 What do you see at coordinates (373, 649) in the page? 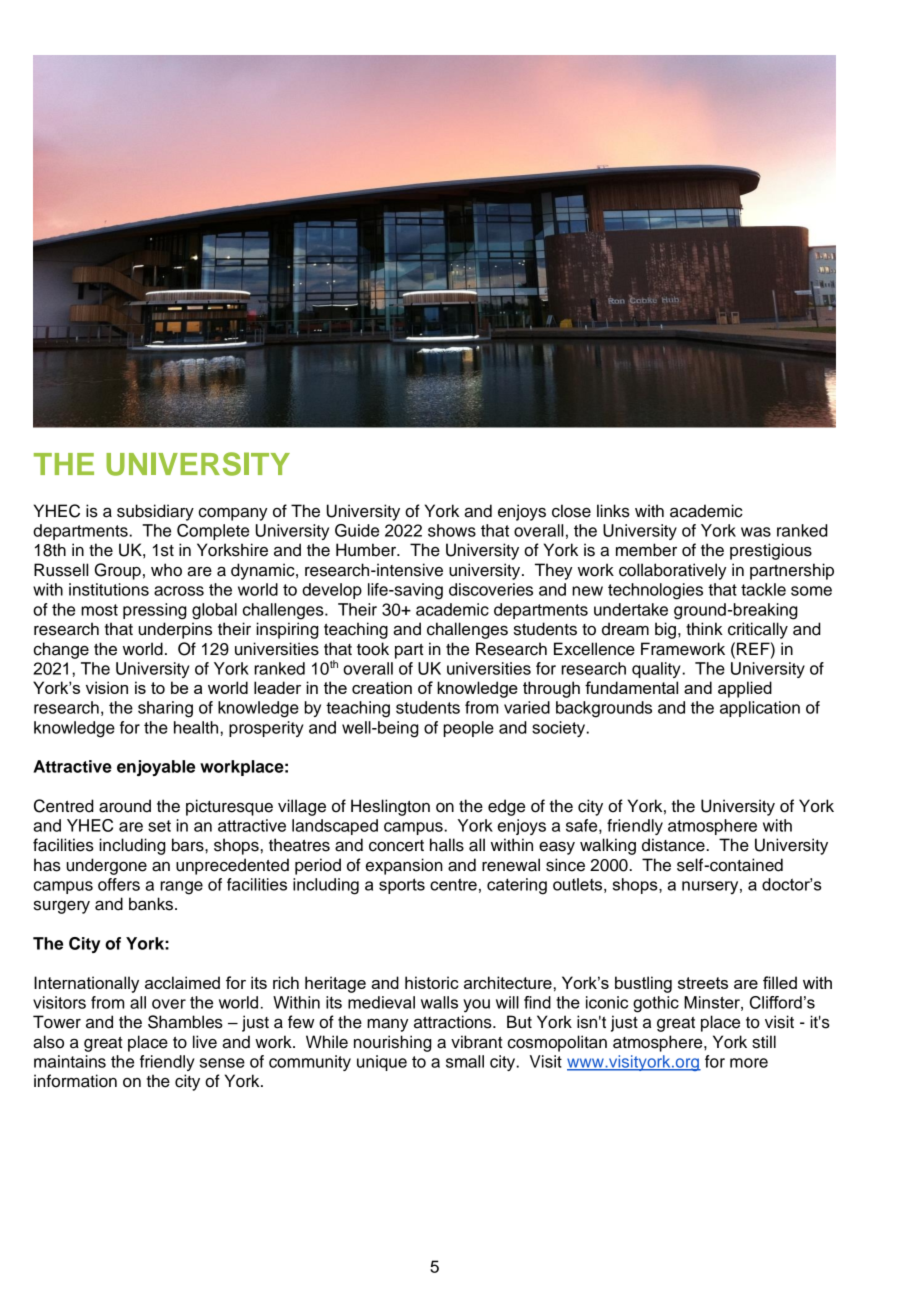
I see `took` at bounding box center [373, 649].
